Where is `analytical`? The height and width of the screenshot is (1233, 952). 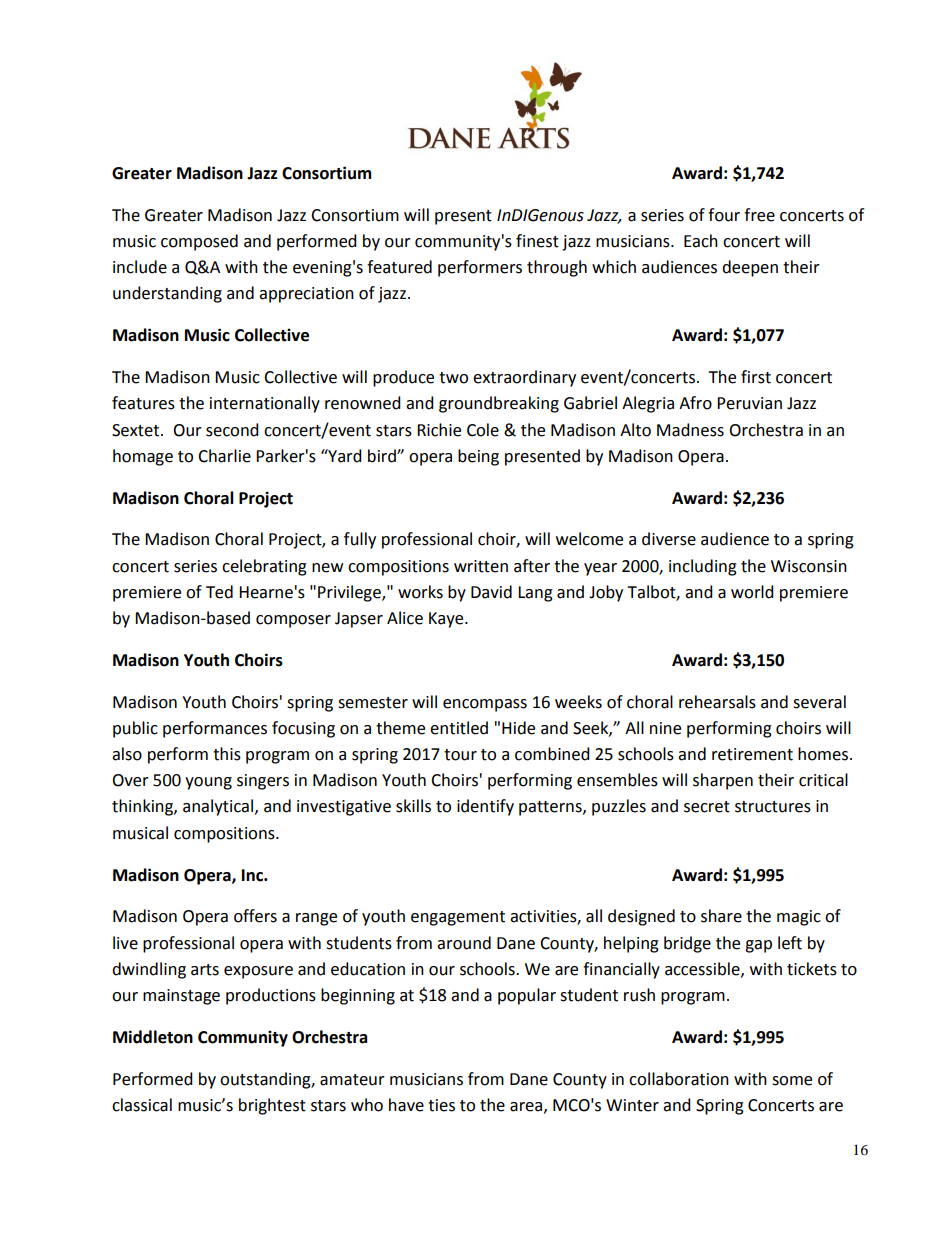
analytical is located at coordinates (219, 807).
